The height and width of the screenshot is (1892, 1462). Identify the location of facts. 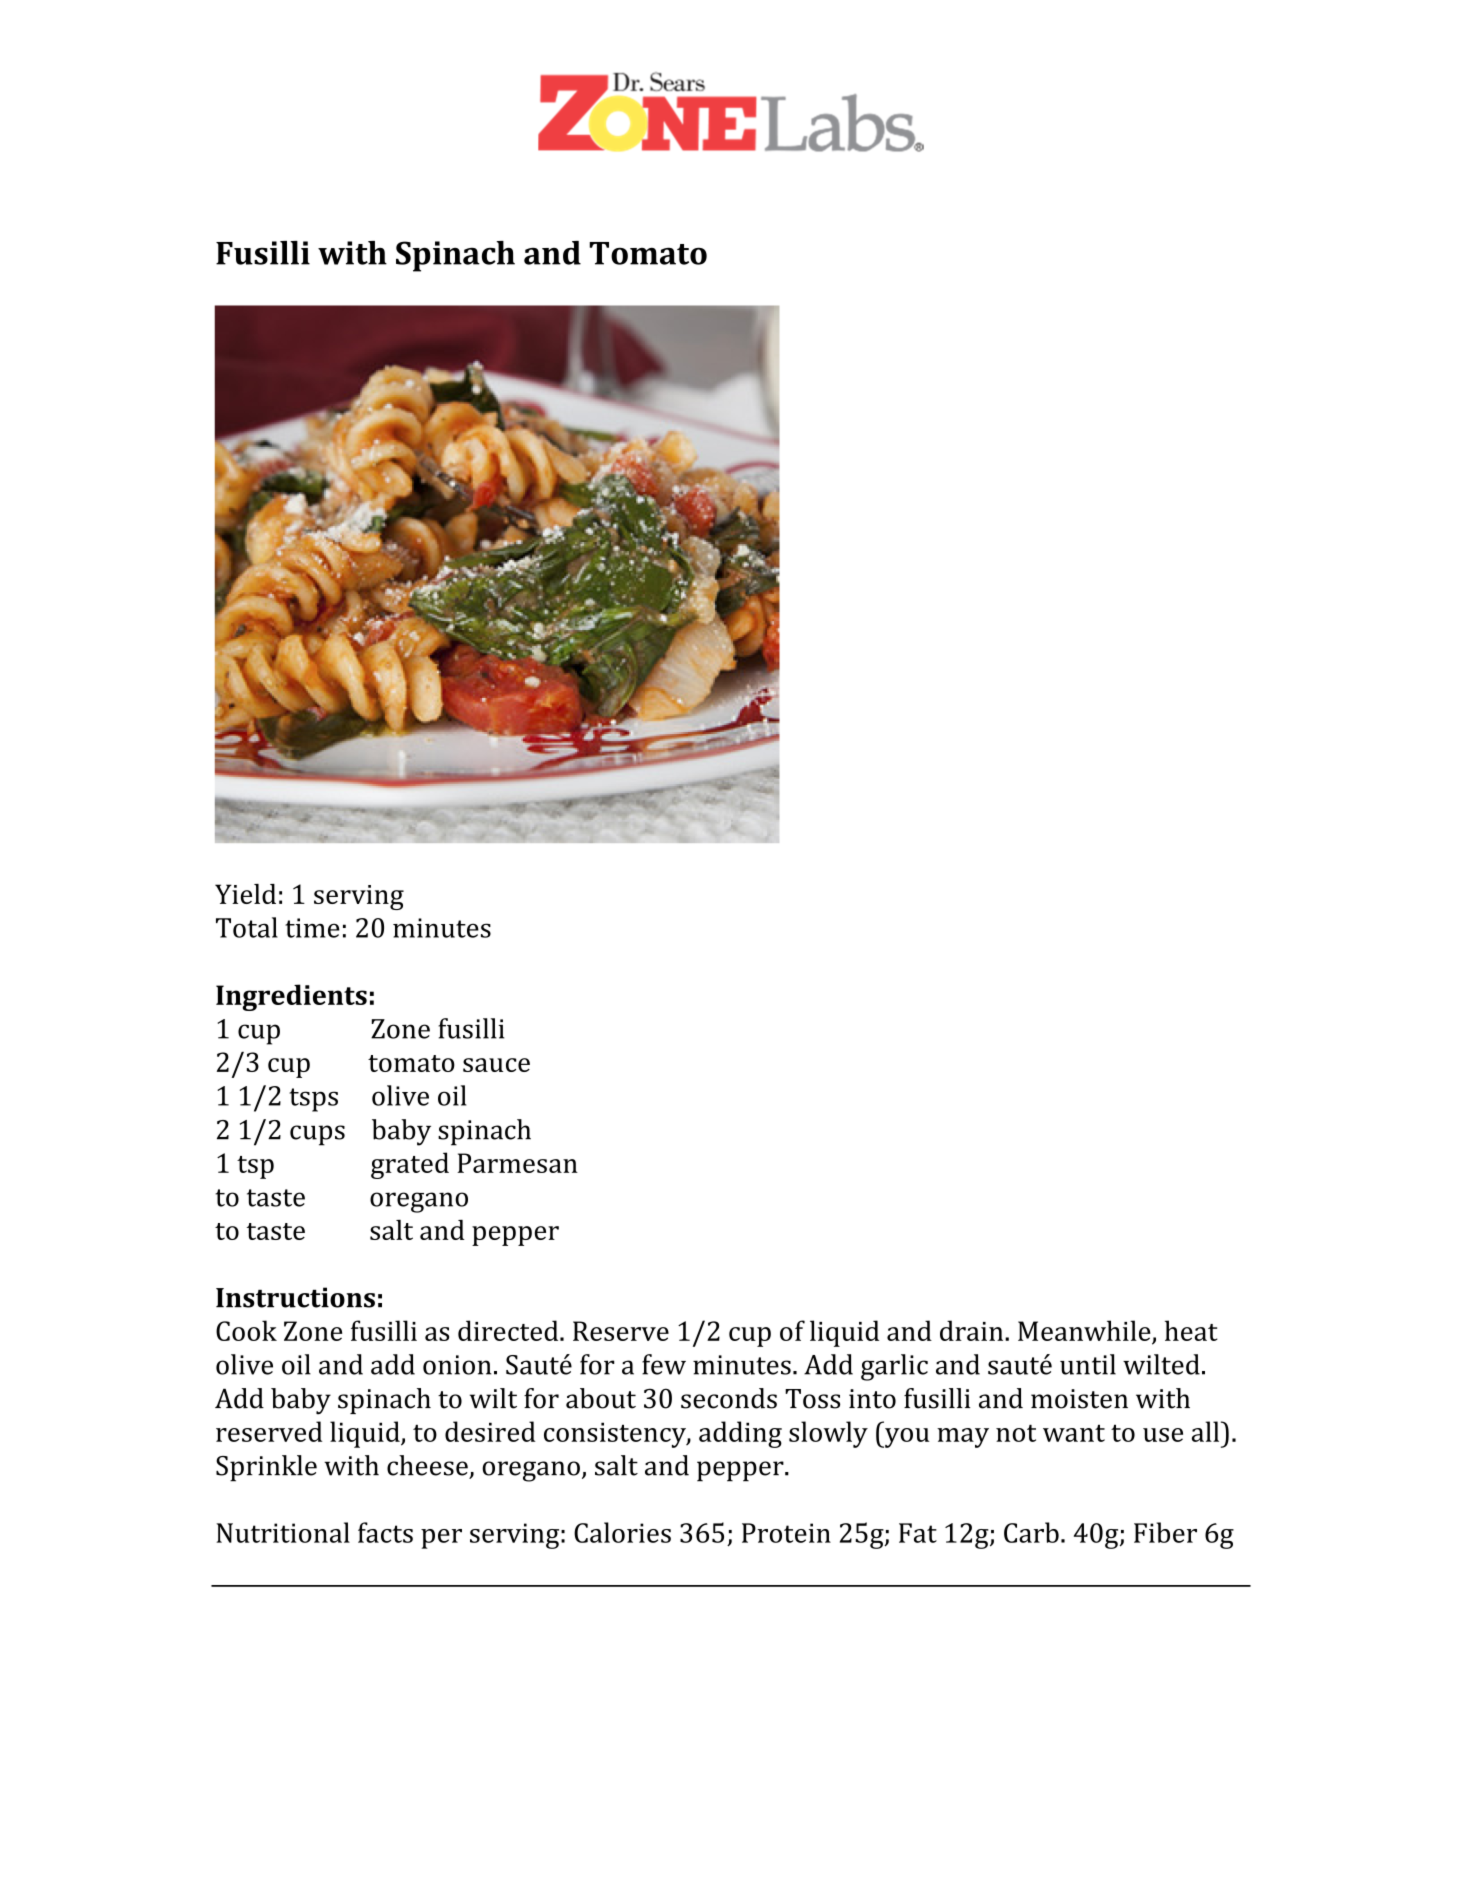
(385, 1532).
